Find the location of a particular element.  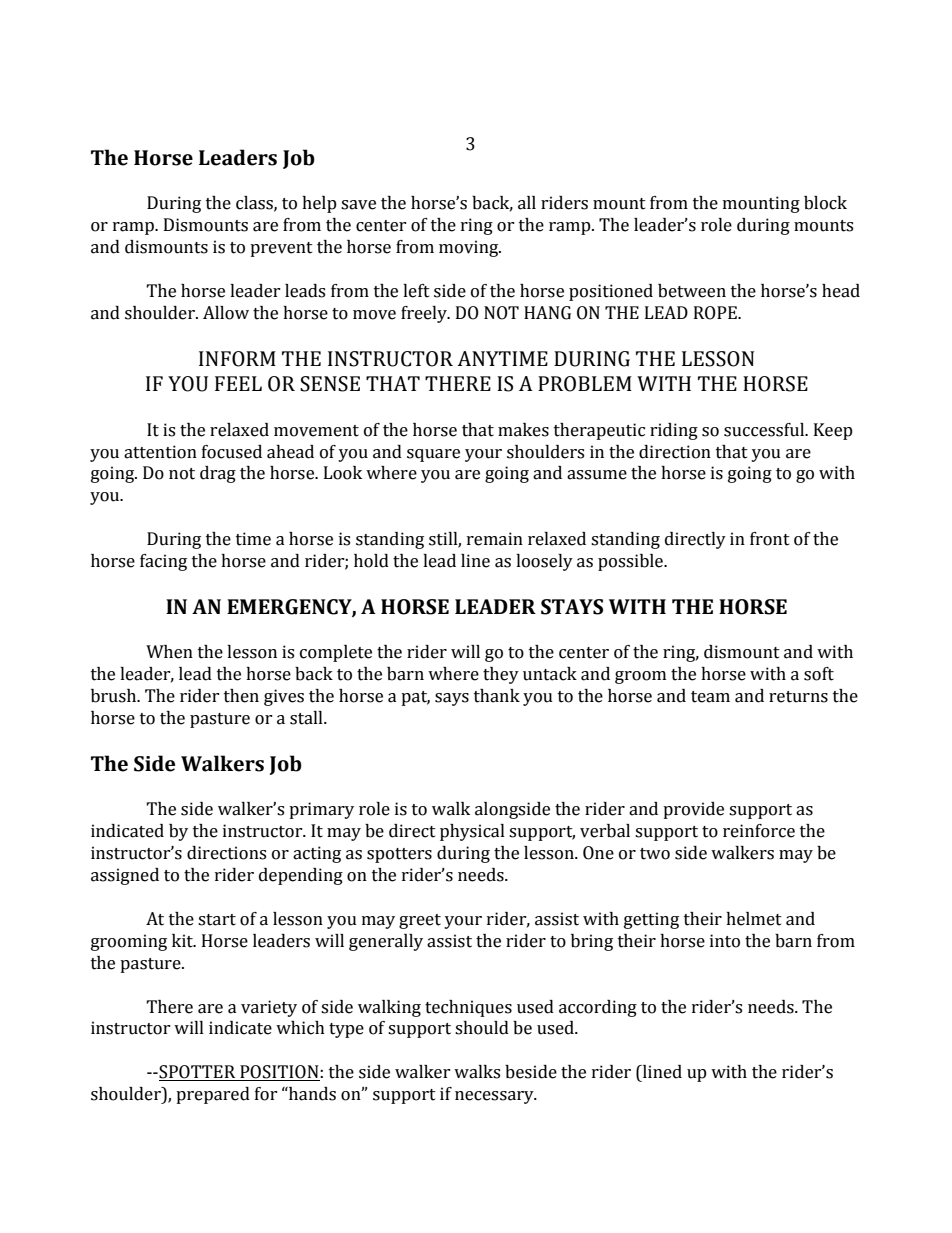

prevent is located at coordinates (281, 249).
